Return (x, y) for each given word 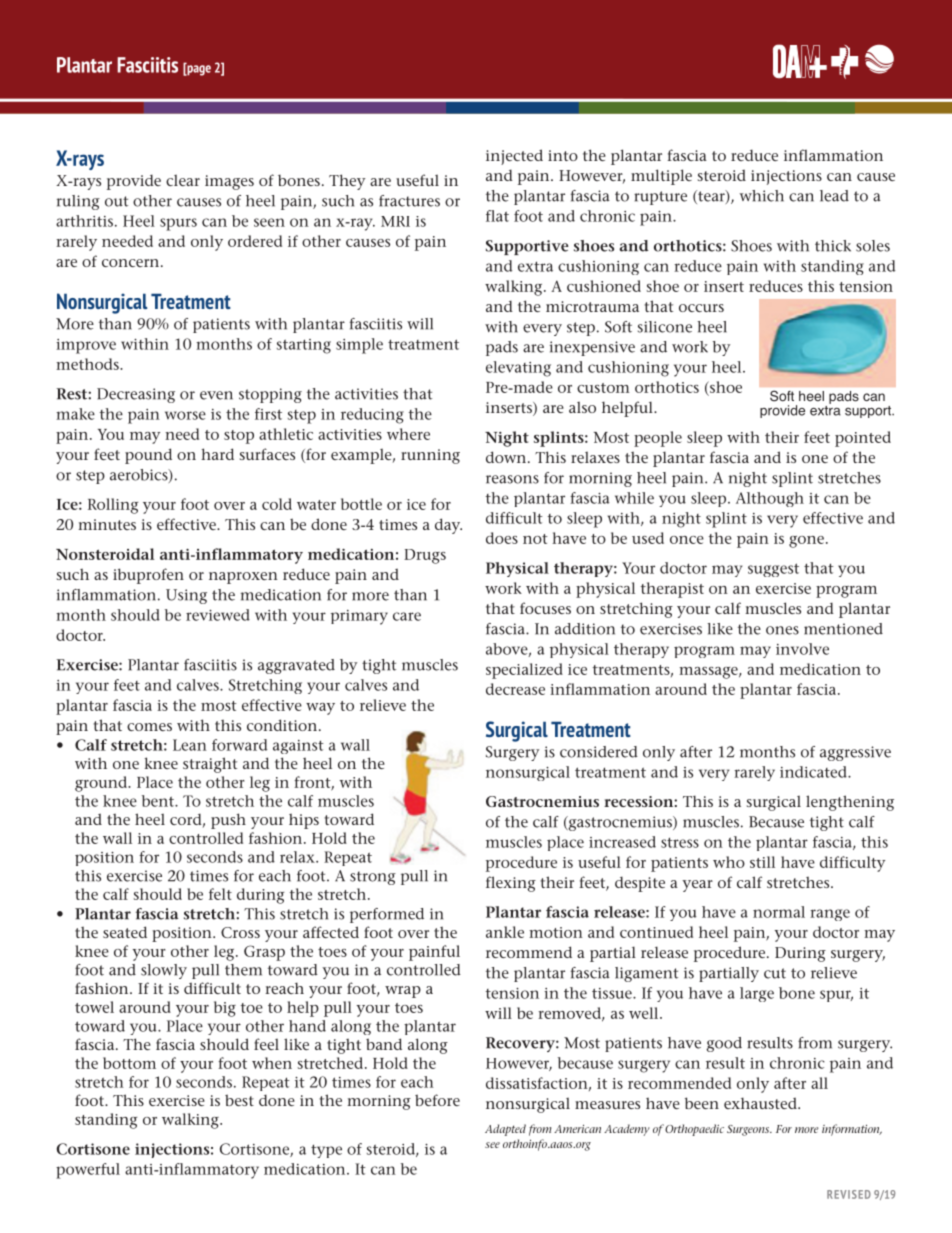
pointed (863, 439)
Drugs (425, 556)
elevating (518, 369)
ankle (505, 932)
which (762, 196)
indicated (814, 772)
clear (183, 180)
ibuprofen (148, 576)
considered (599, 752)
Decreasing (136, 395)
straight (210, 765)
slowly (164, 971)
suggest (773, 570)
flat (497, 216)
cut (775, 973)
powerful (88, 1171)
